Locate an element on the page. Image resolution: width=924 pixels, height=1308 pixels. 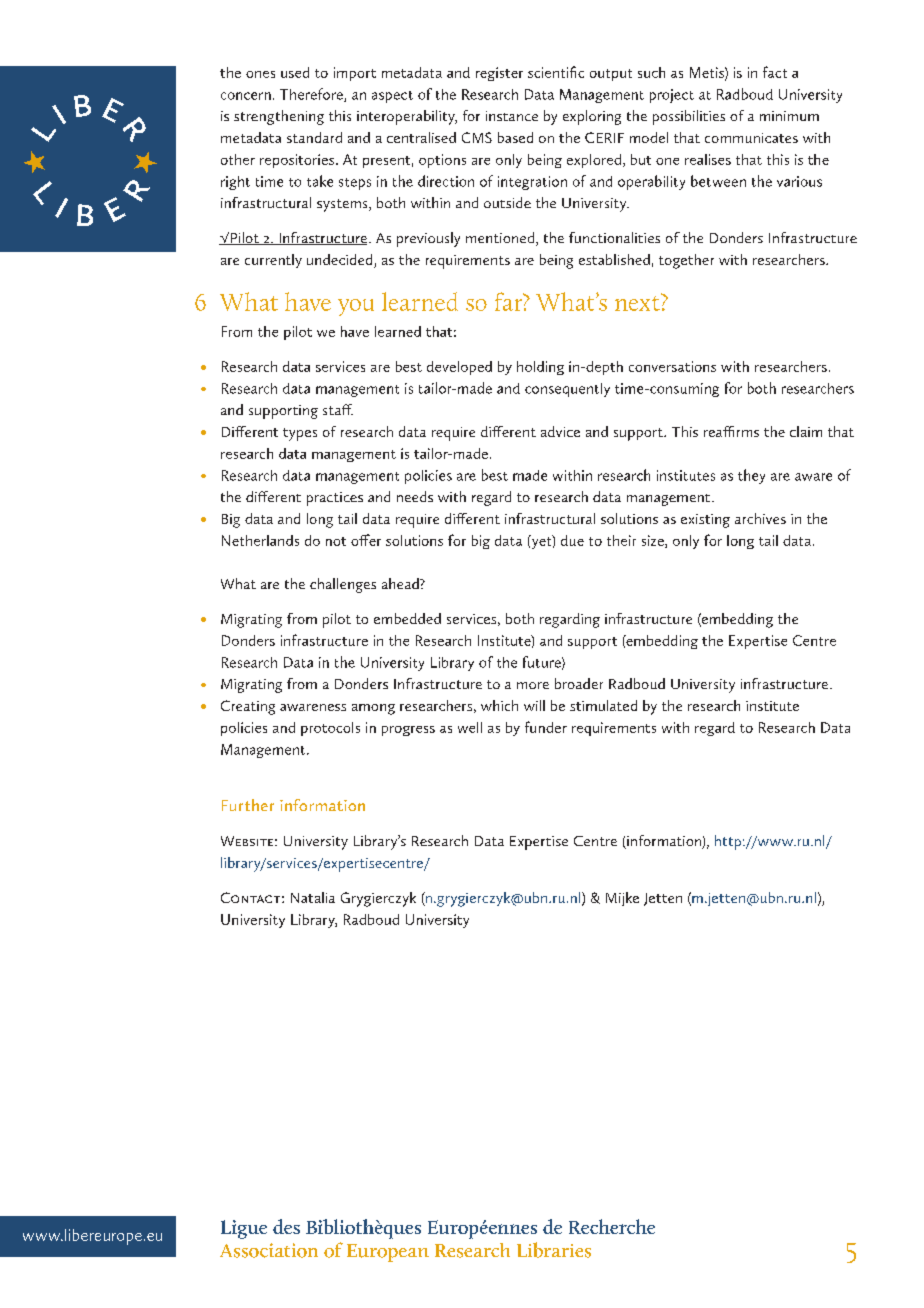
existing is located at coordinates (705, 521).
